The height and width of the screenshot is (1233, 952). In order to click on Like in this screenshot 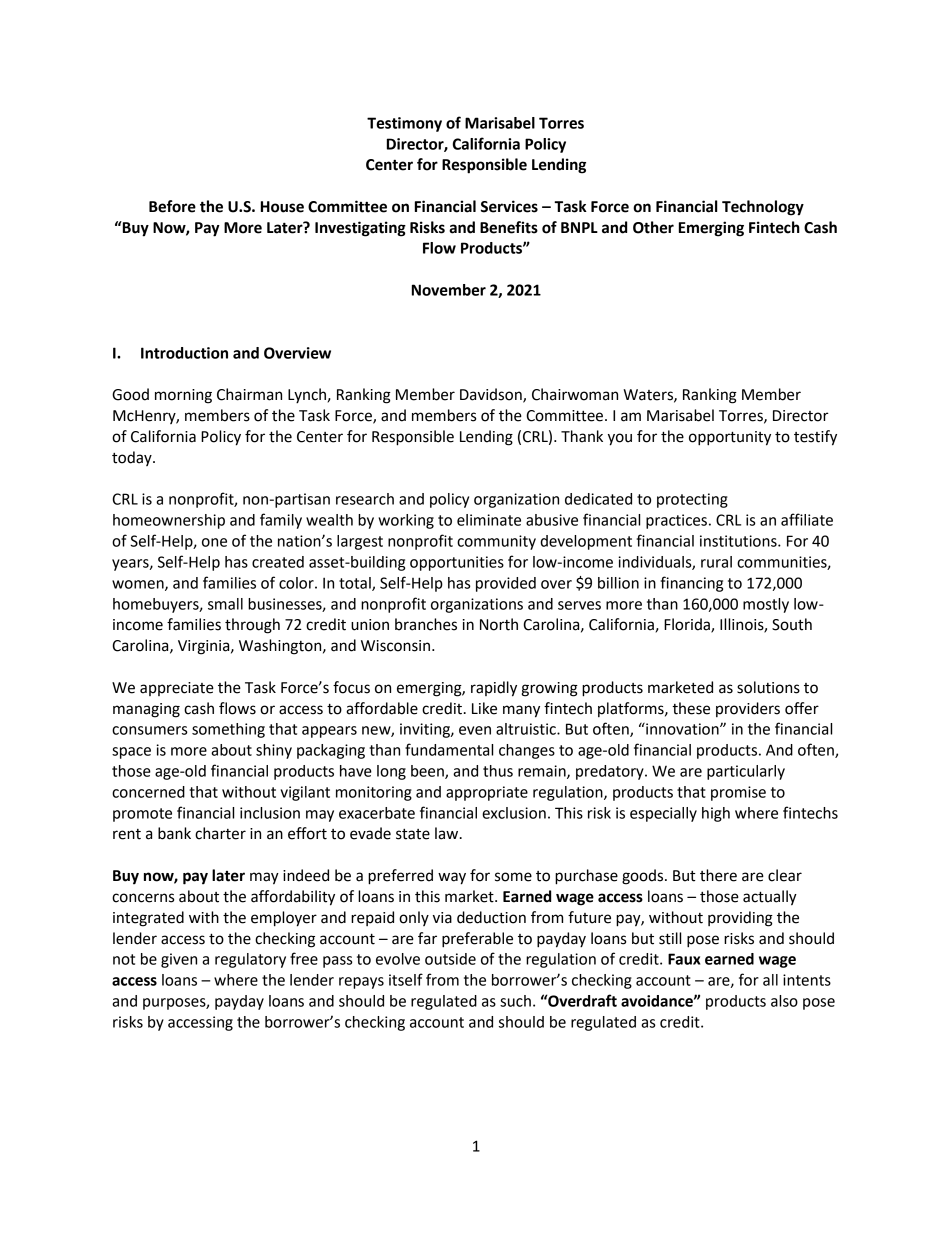, I will do `click(484, 708)`.
